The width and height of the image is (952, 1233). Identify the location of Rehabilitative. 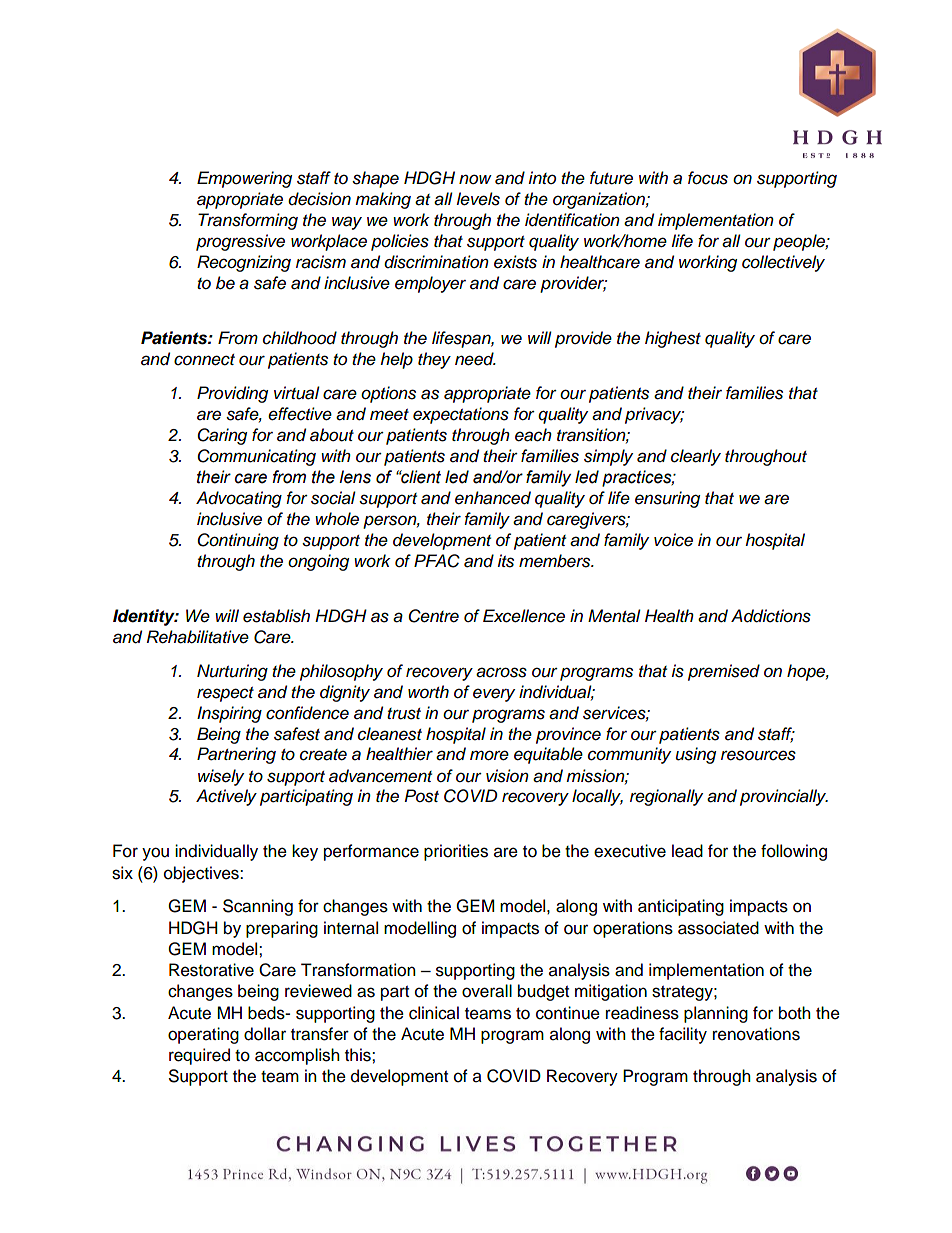
(198, 637).
